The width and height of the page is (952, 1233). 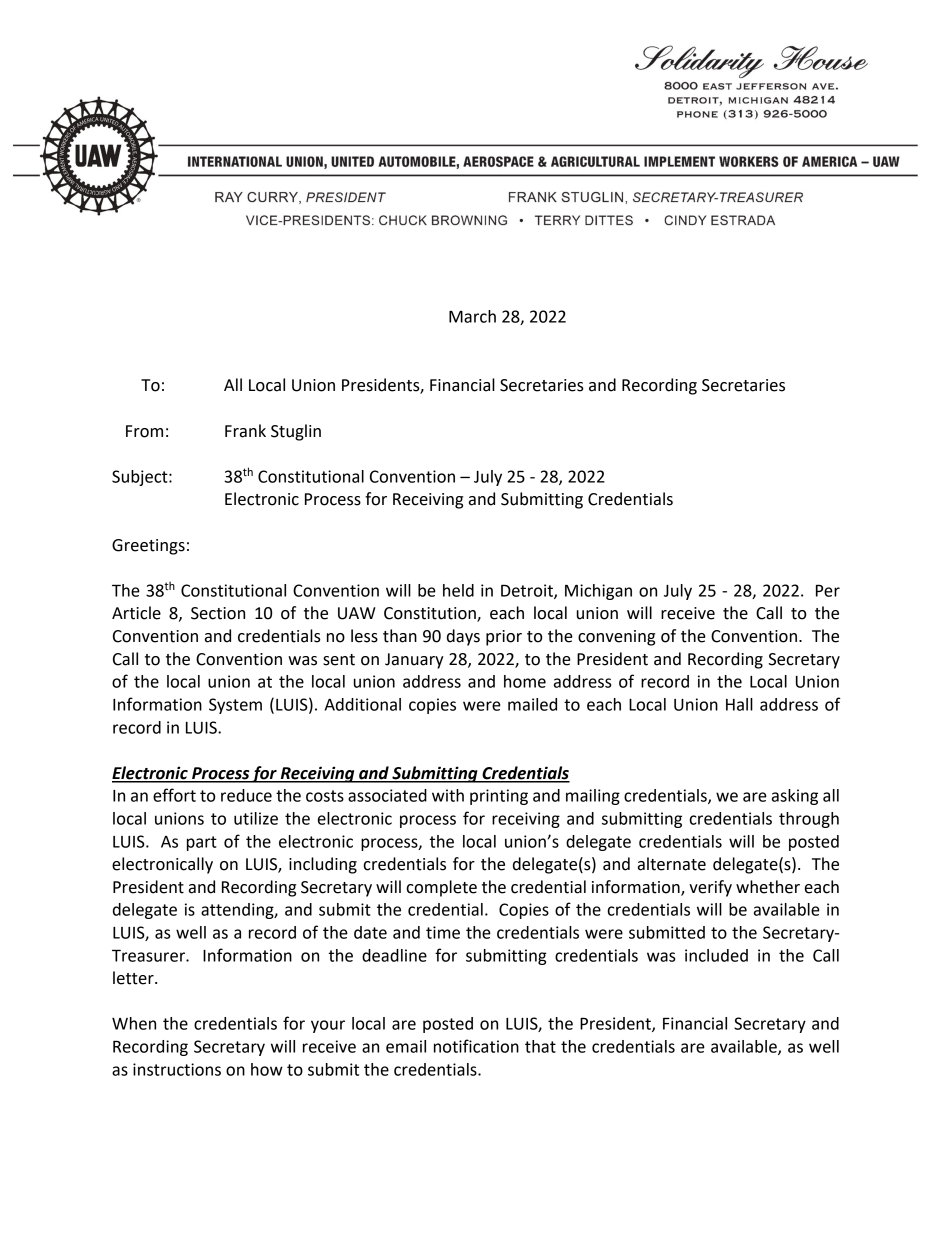 What do you see at coordinates (598, 592) in the page?
I see `Michigan` at bounding box center [598, 592].
